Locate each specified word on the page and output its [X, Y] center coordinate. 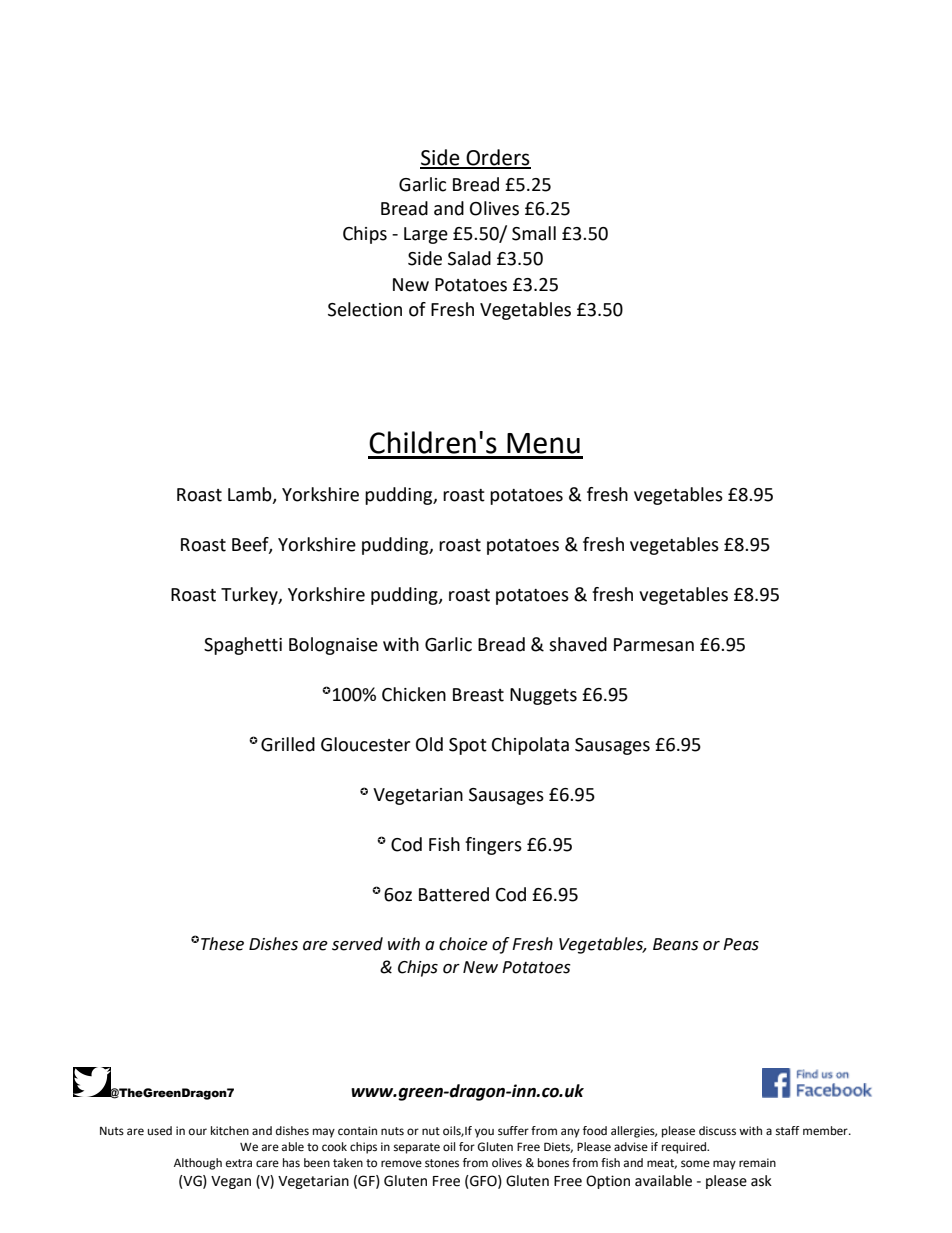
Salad [469, 258]
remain [757, 1163]
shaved [578, 644]
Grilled [288, 744]
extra [239, 1163]
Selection [365, 309]
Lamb [251, 495]
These [222, 944]
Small [534, 233]
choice [463, 944]
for [467, 1147]
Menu [543, 443]
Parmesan [654, 645]
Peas [741, 944]
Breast [478, 695]
